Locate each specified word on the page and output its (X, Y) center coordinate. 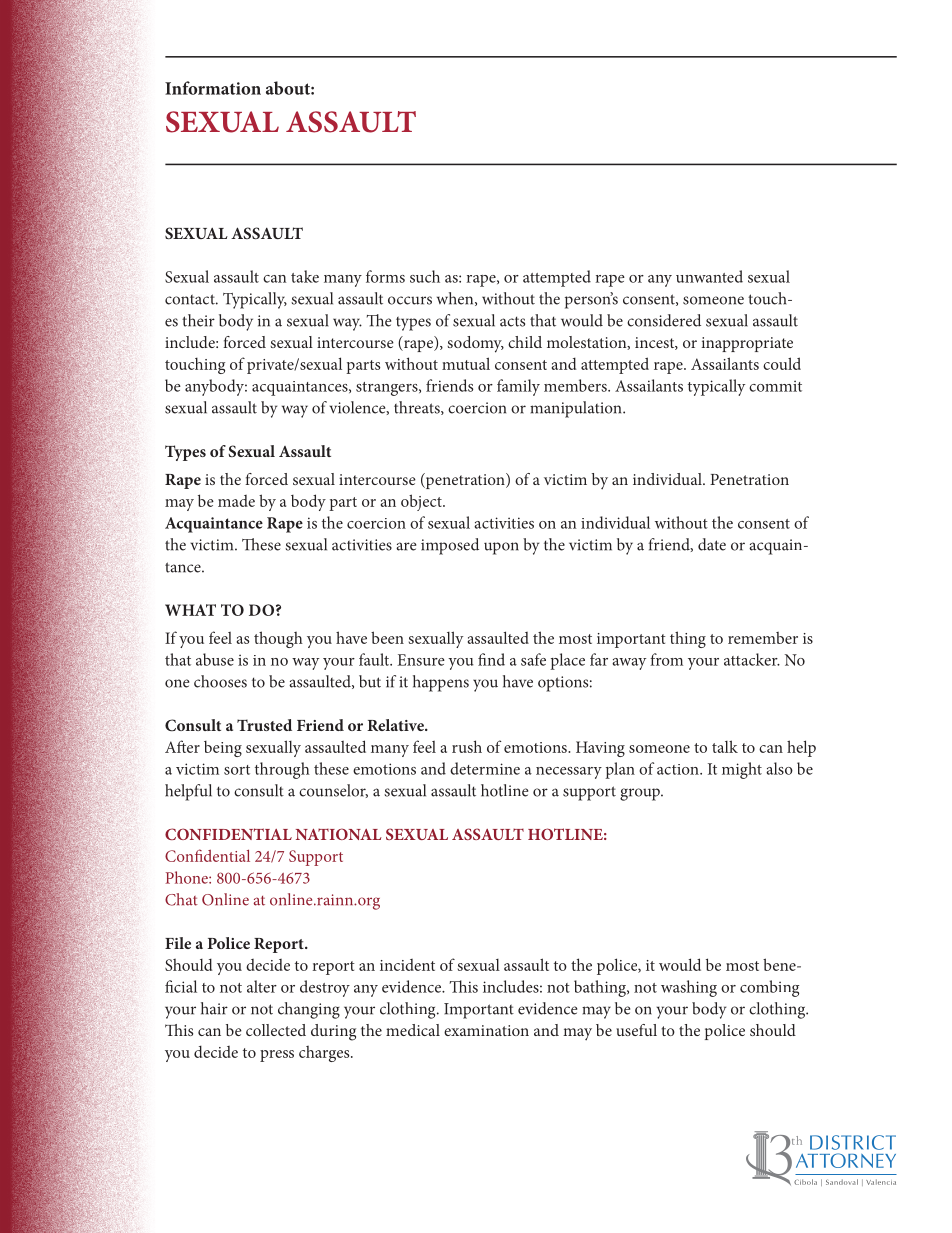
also (779, 768)
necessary (569, 773)
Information (213, 88)
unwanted (709, 276)
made (236, 501)
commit (775, 386)
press (277, 1056)
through (282, 770)
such (425, 276)
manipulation (577, 409)
